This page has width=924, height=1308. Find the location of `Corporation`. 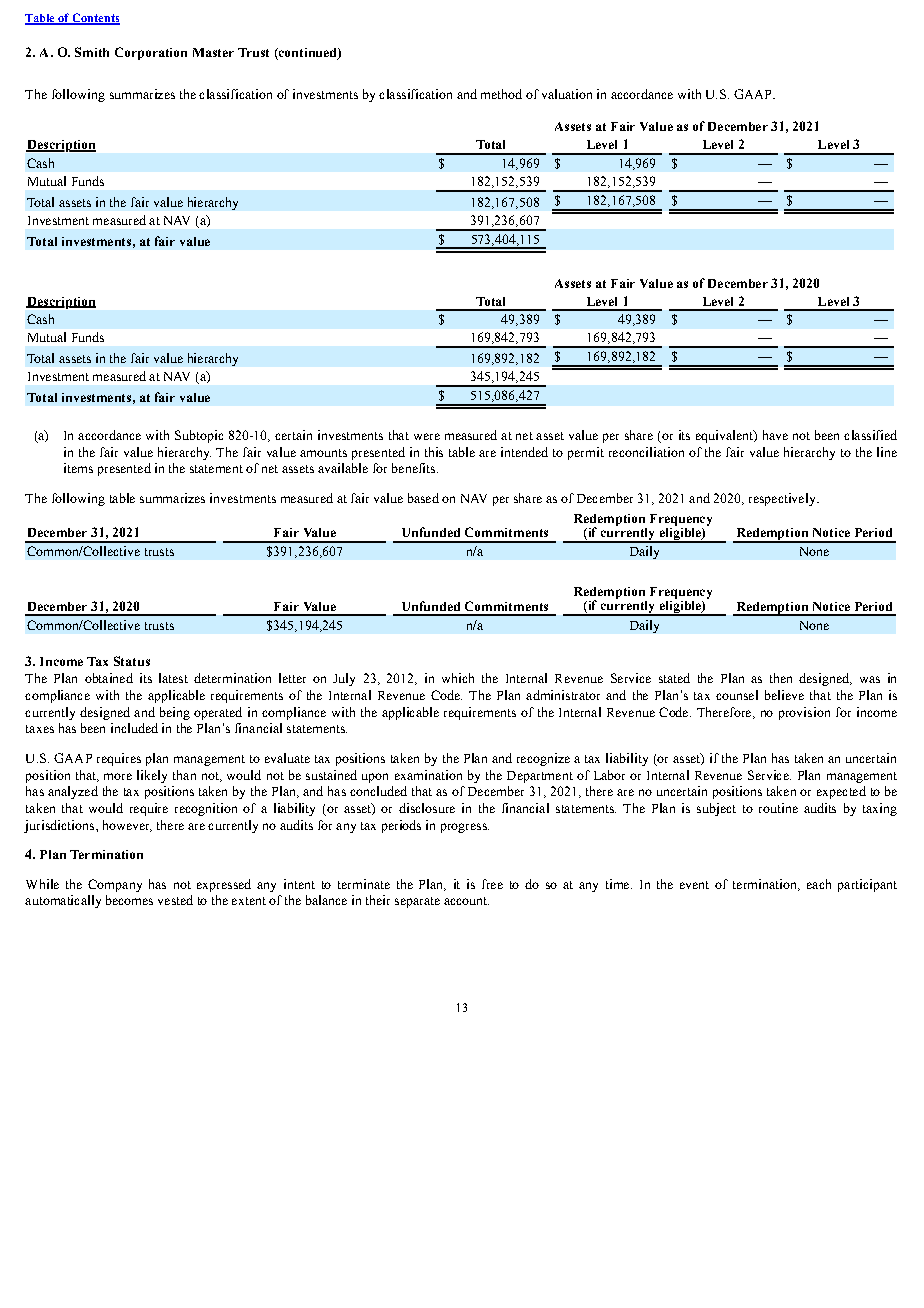

Corporation is located at coordinates (151, 53).
